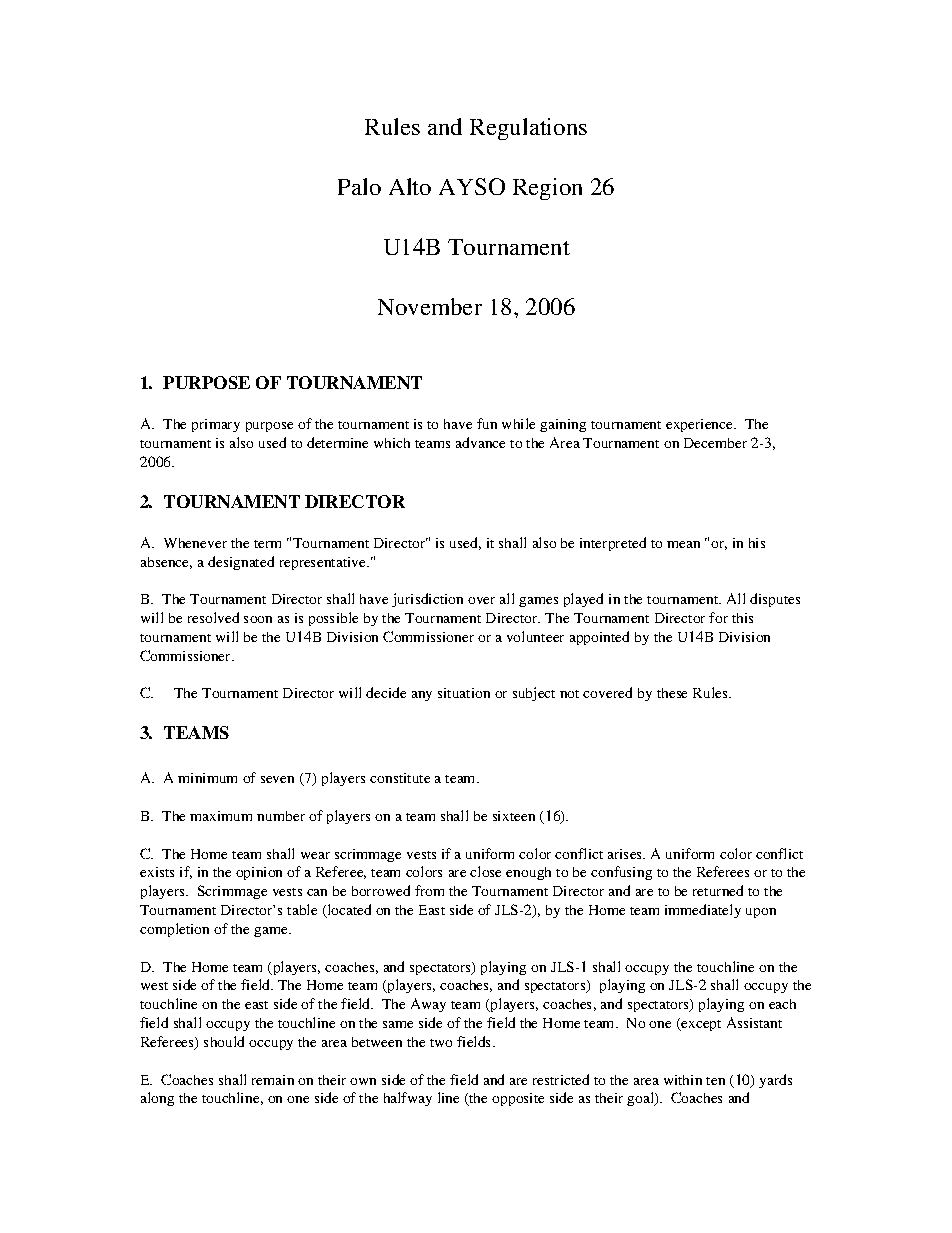 The image size is (952, 1233). I want to click on two, so click(441, 1043).
